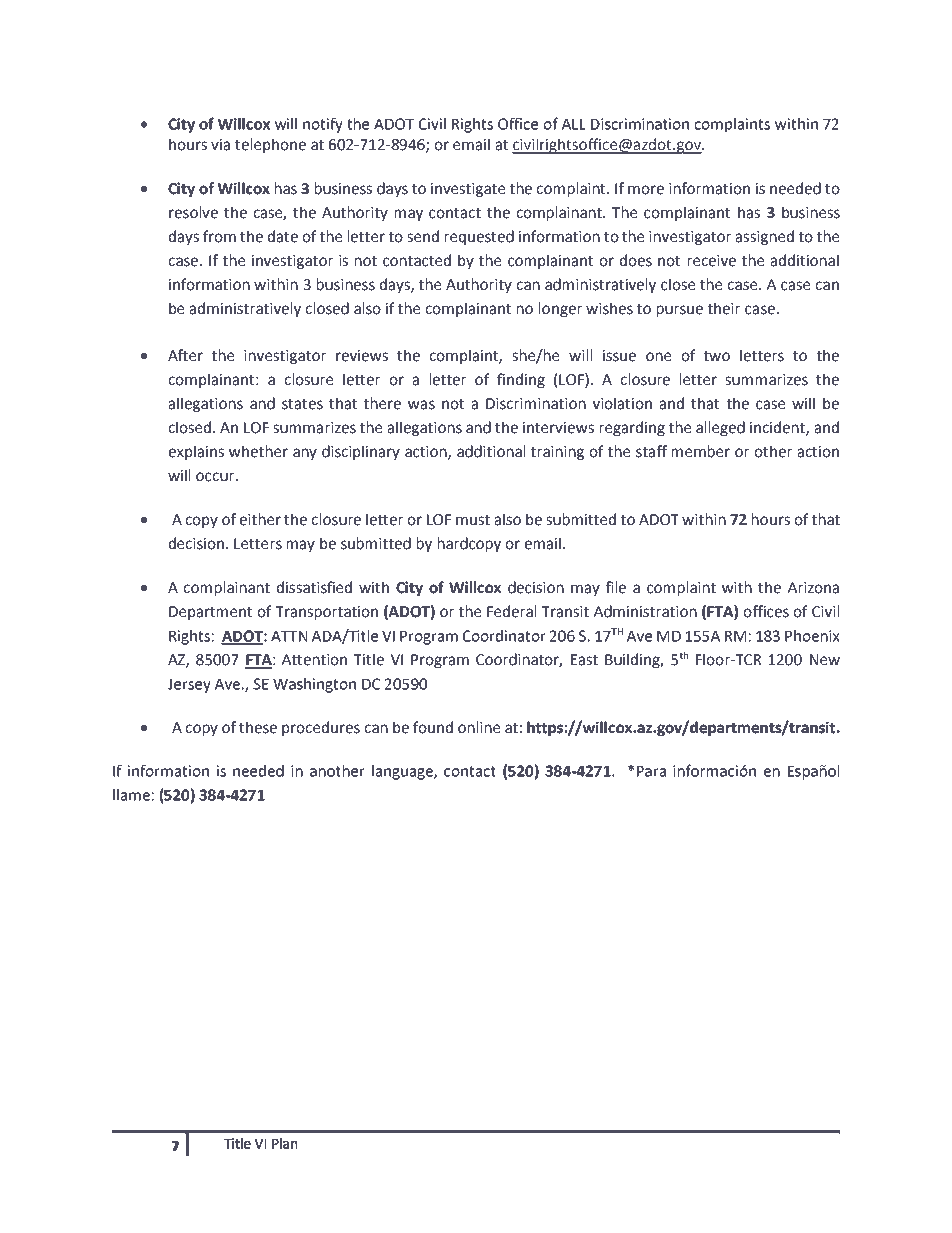 This document has width=952, height=1233. Describe the element at coordinates (479, 727) in the document. I see `online` at that location.
